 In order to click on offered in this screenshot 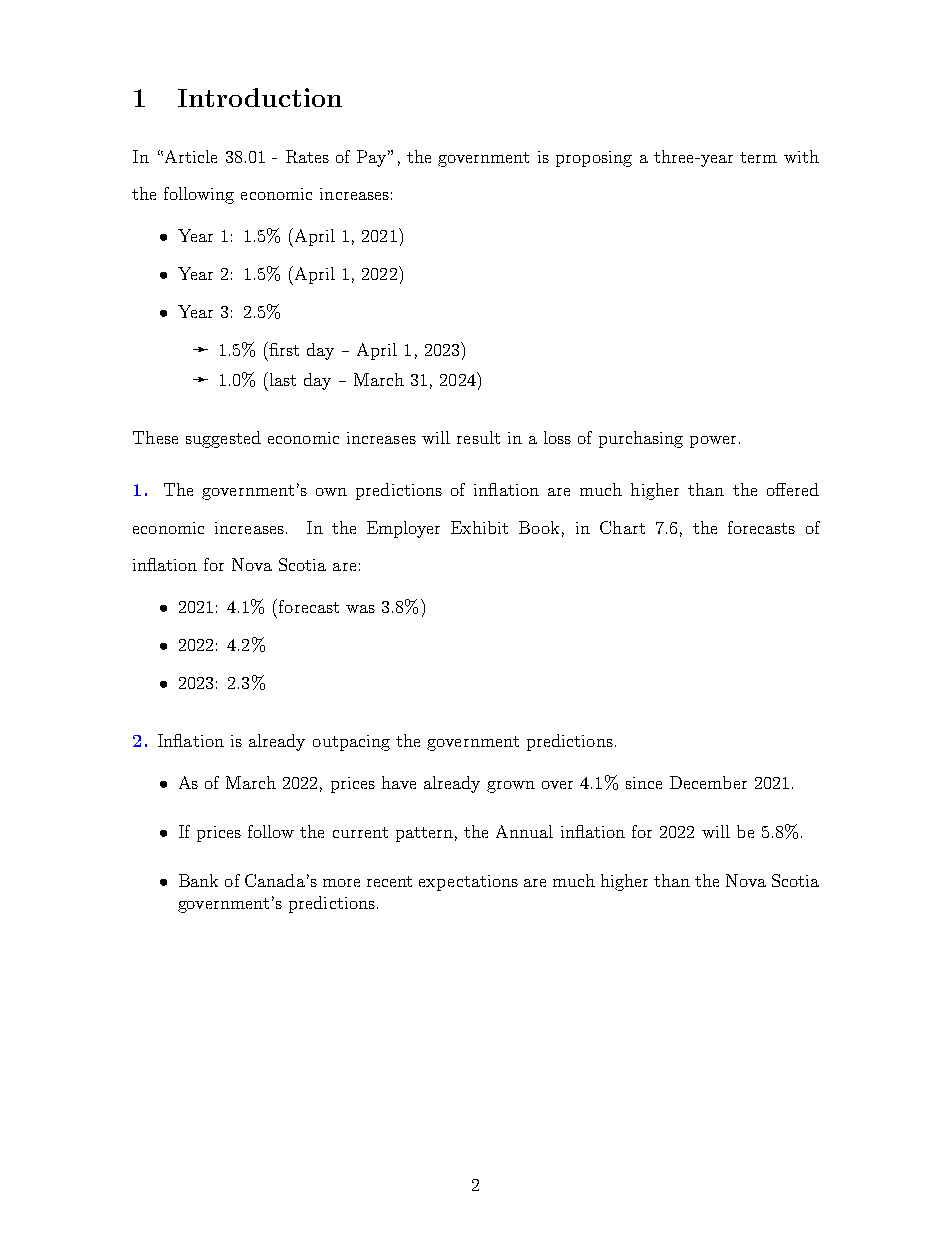, I will do `click(793, 489)`.
